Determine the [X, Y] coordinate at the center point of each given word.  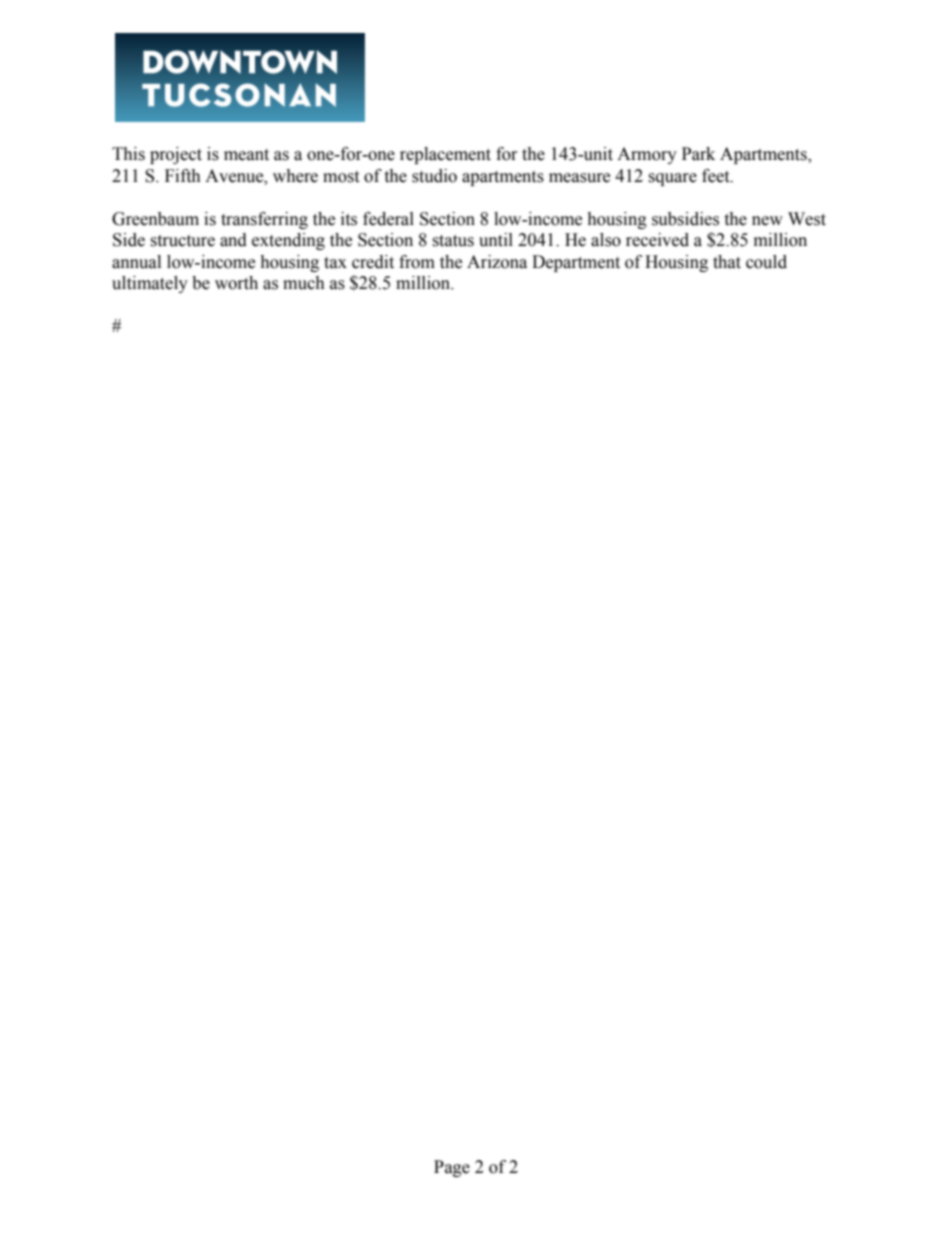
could [766, 262]
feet [717, 176]
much [304, 283]
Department [576, 263]
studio [434, 176]
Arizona [497, 262]
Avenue [235, 176]
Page [452, 1168]
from [417, 262]
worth [236, 283]
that [727, 262]
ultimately [150, 284]
